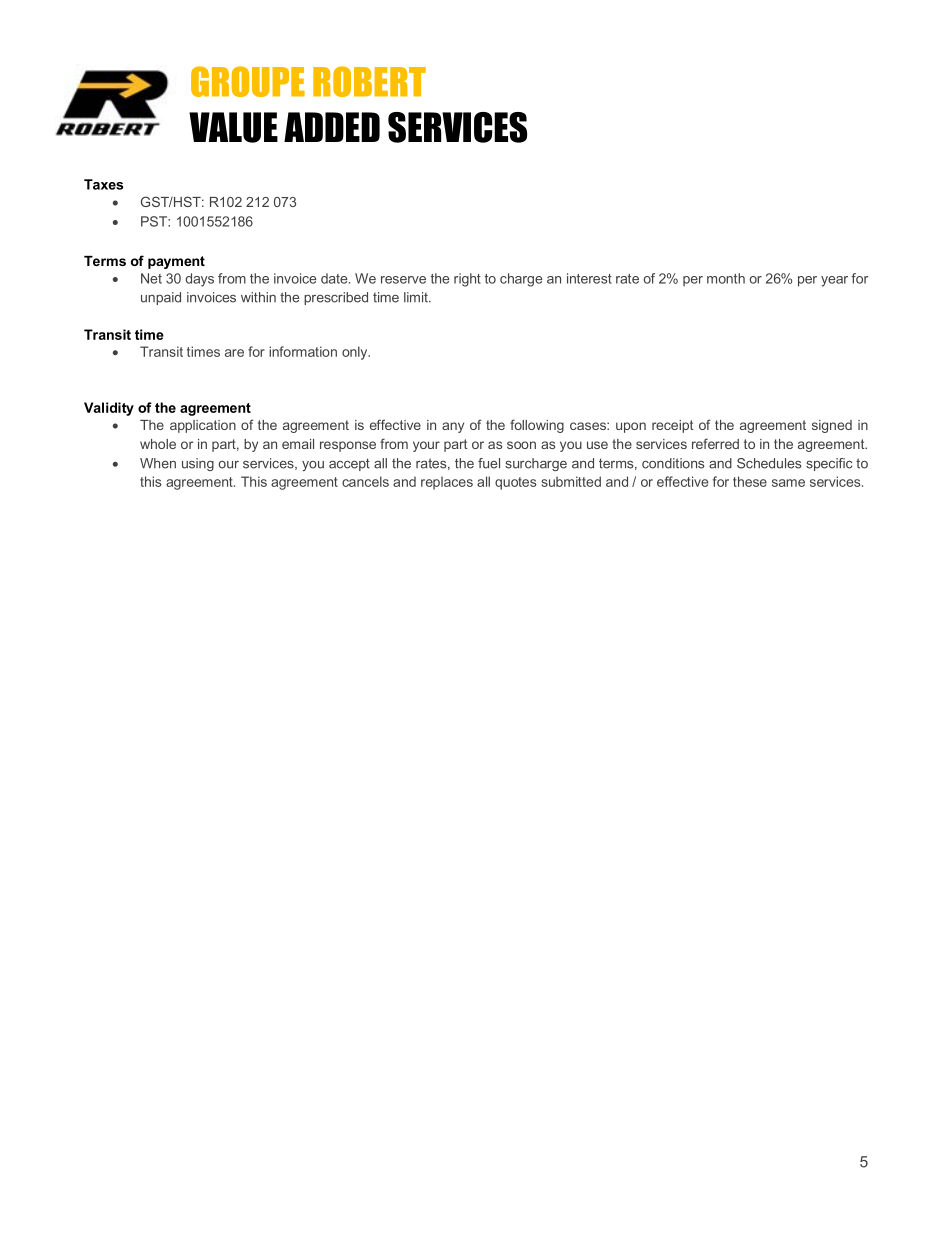 The image size is (952, 1233). Describe the element at coordinates (467, 280) in the image. I see `right` at that location.
